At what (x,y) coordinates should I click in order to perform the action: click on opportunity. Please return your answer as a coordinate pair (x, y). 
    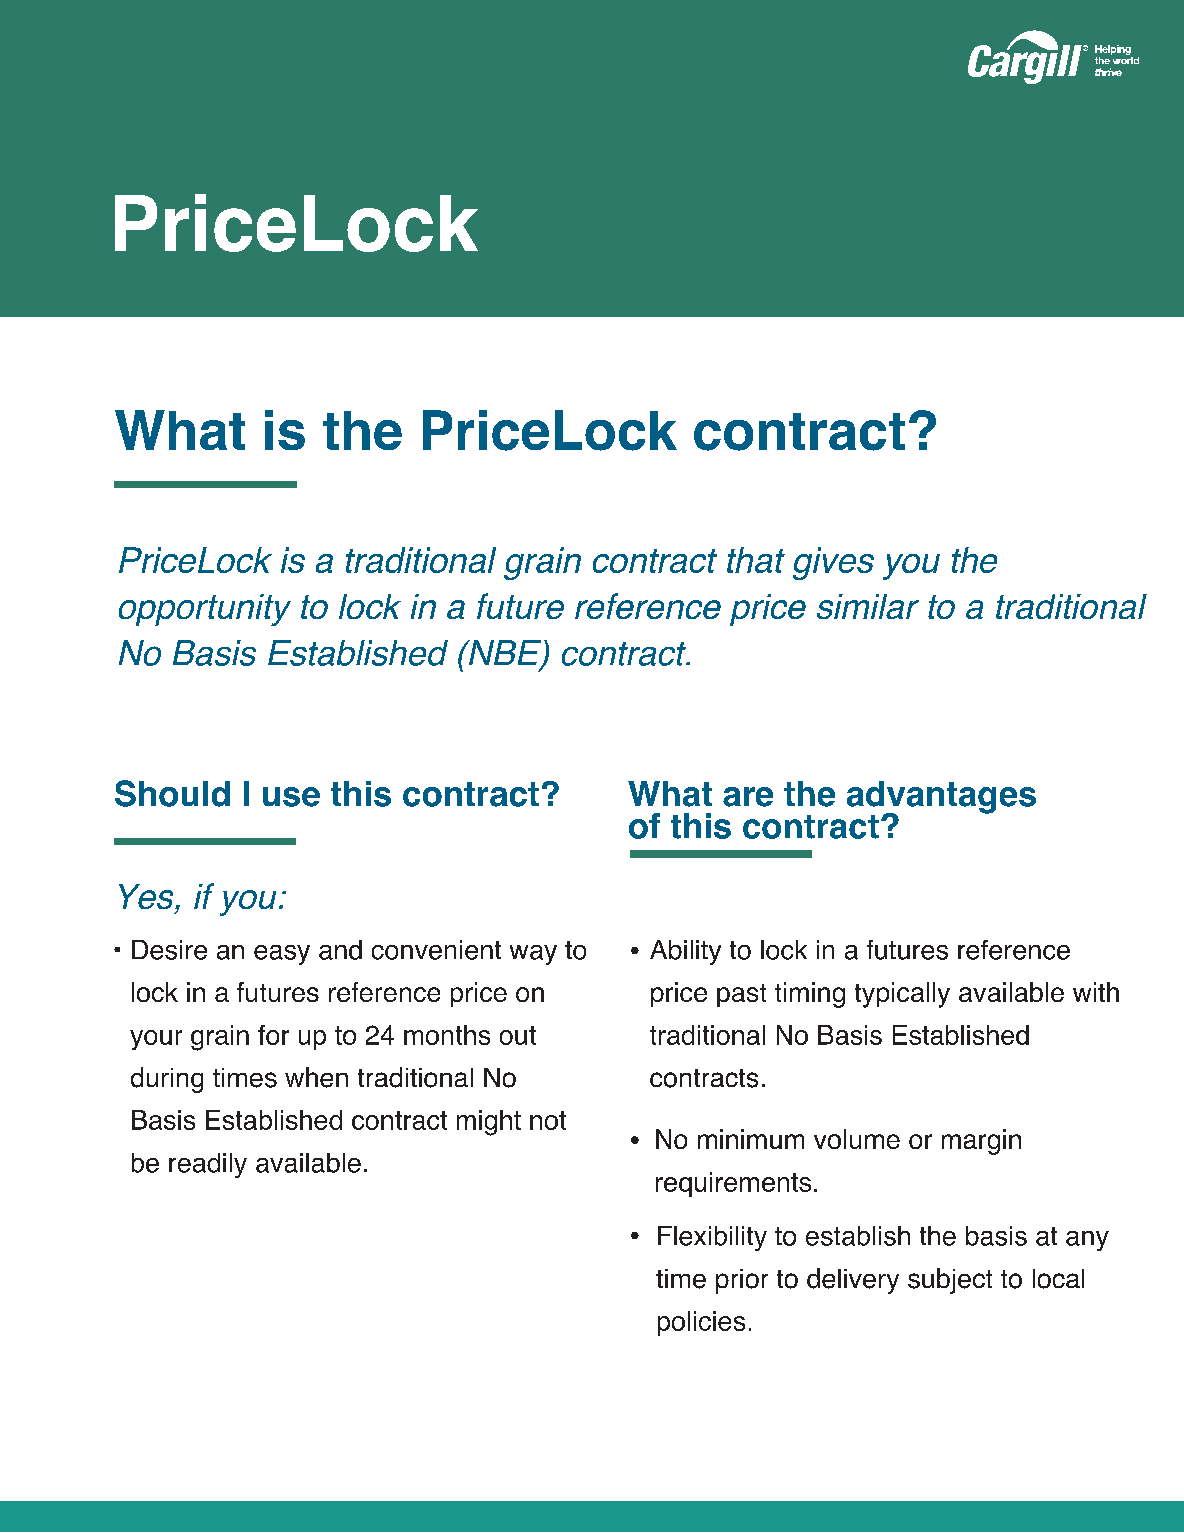
    Looking at the image, I should click on (205, 610).
